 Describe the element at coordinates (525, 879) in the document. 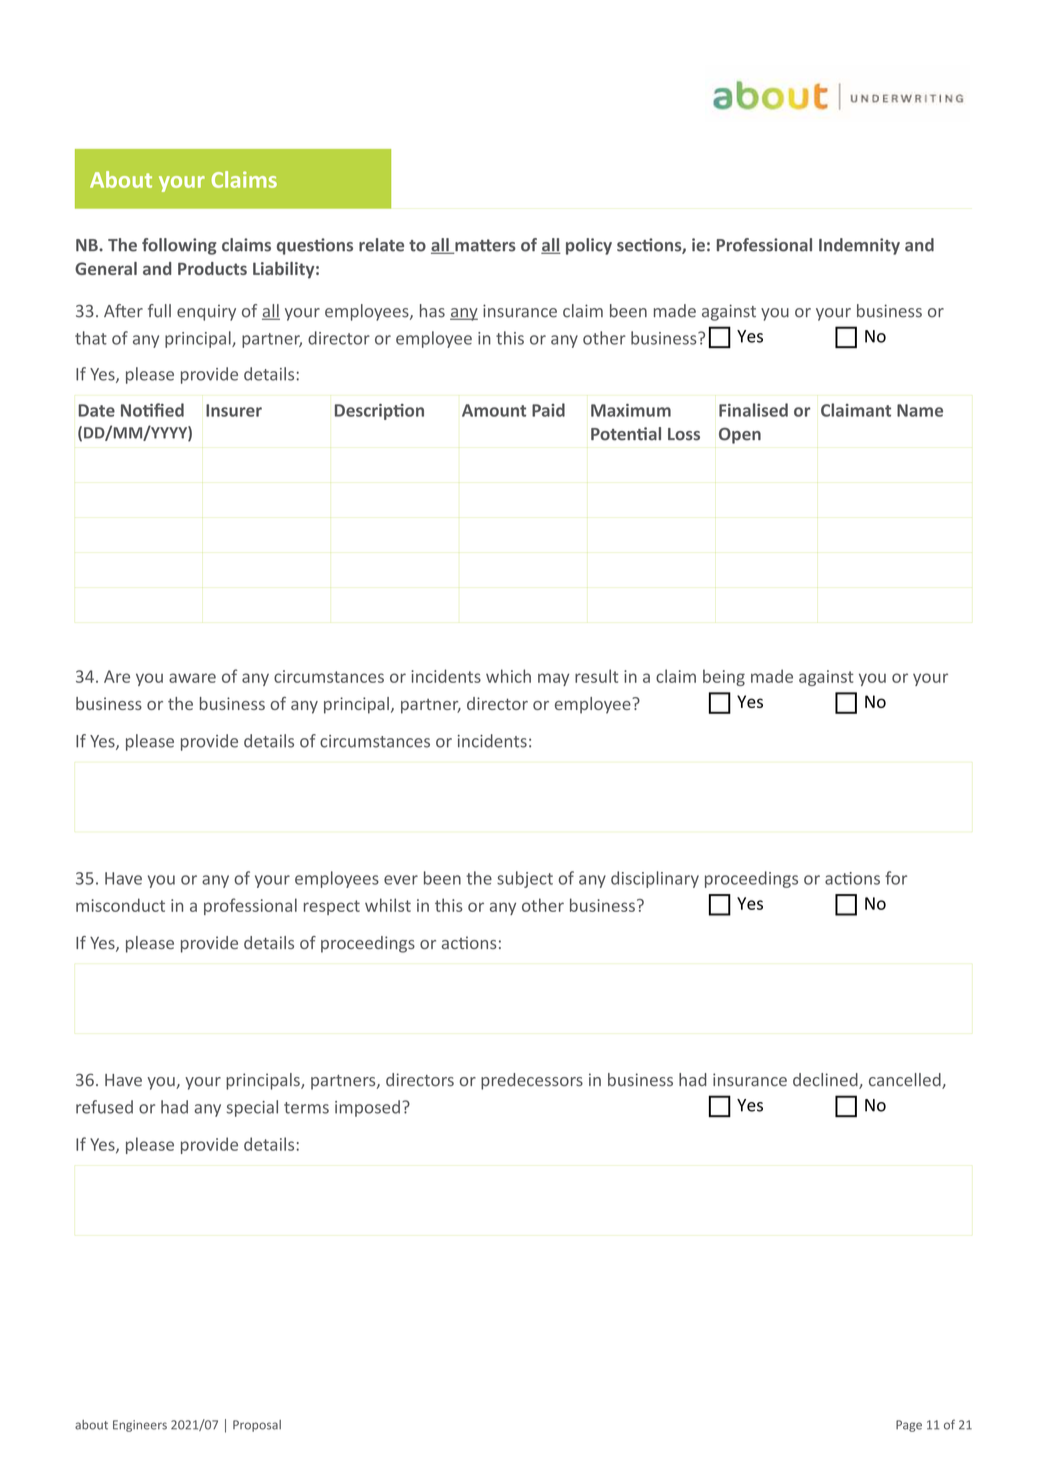

I see `subject` at that location.
